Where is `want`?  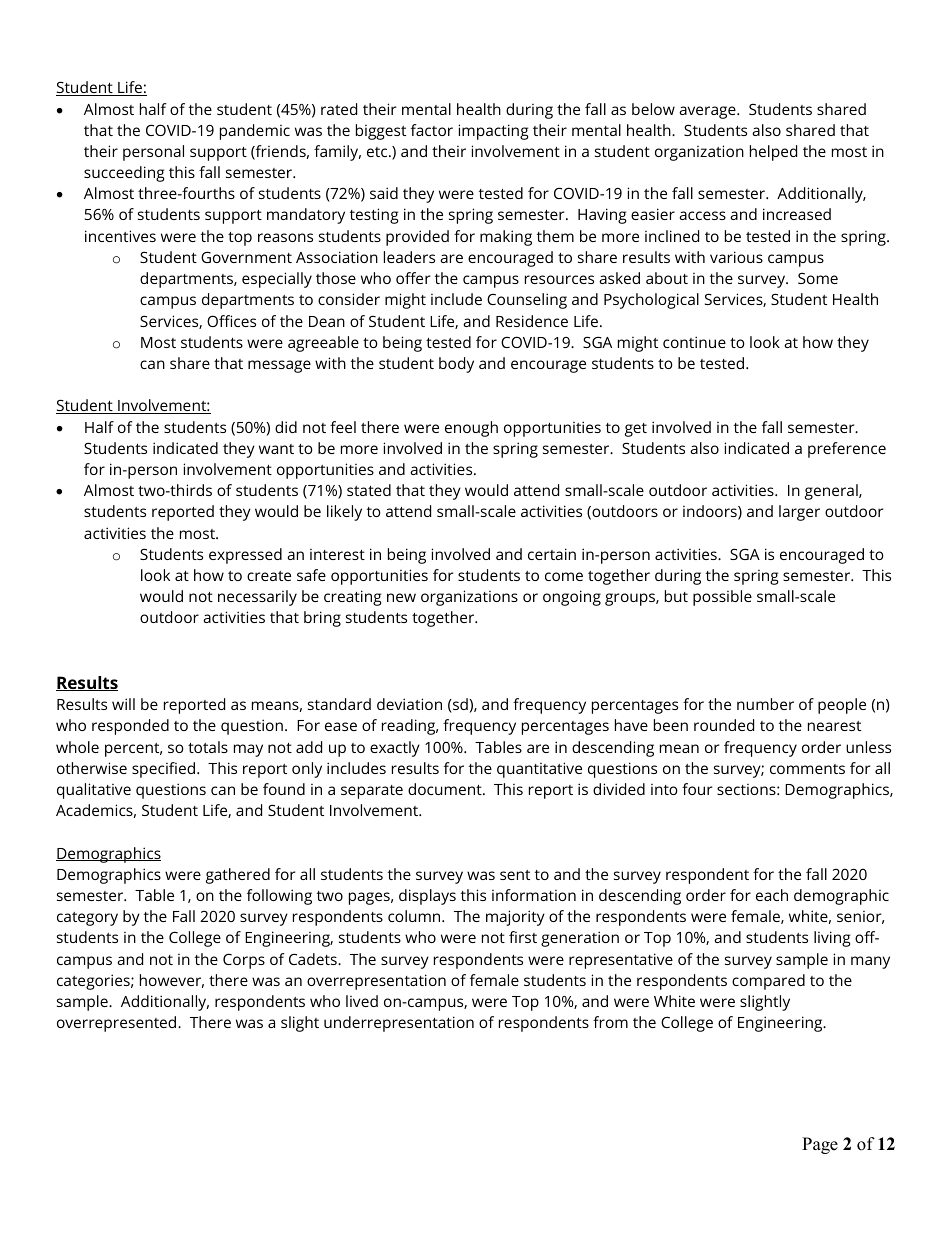
want is located at coordinates (276, 449).
